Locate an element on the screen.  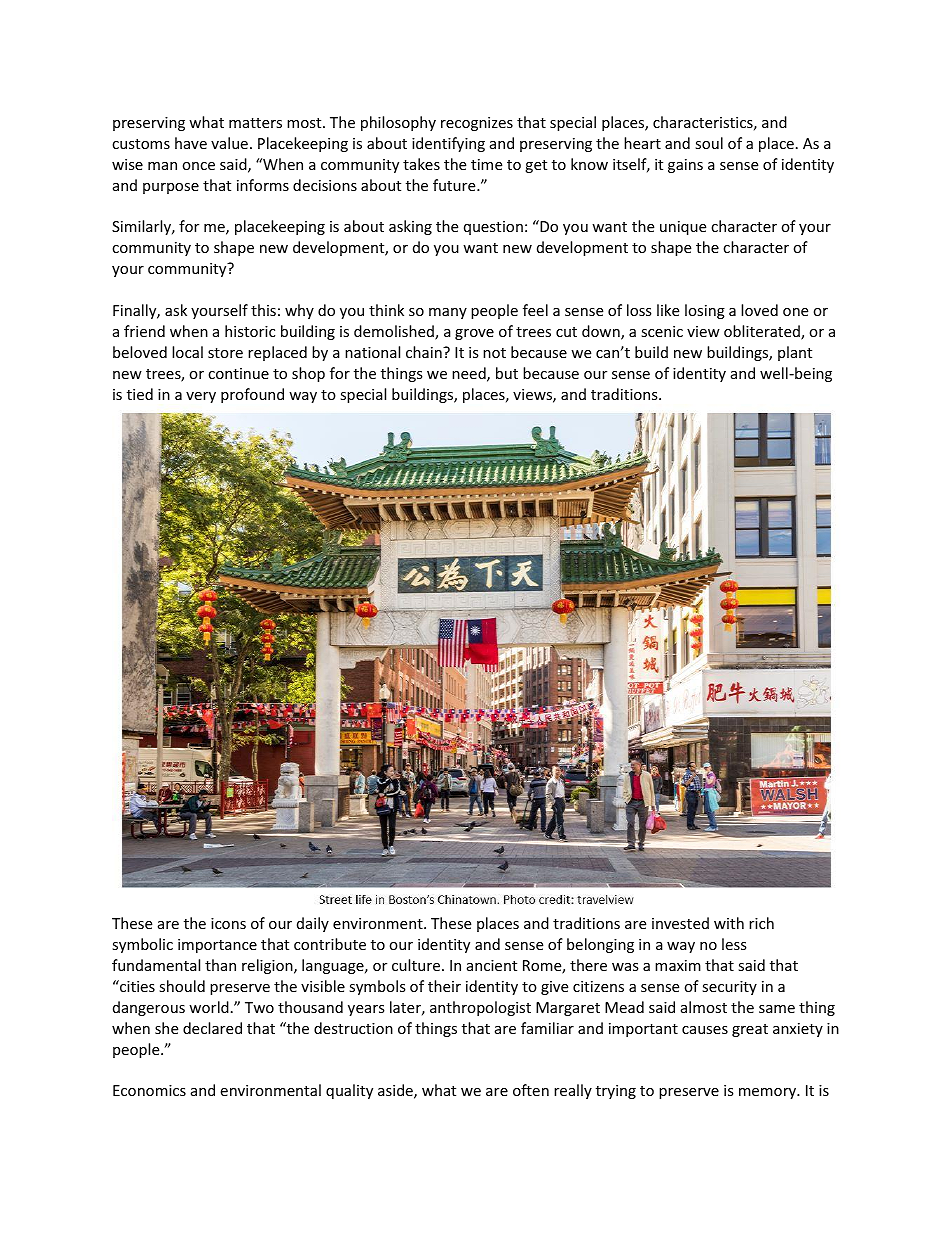
not is located at coordinates (494, 353).
